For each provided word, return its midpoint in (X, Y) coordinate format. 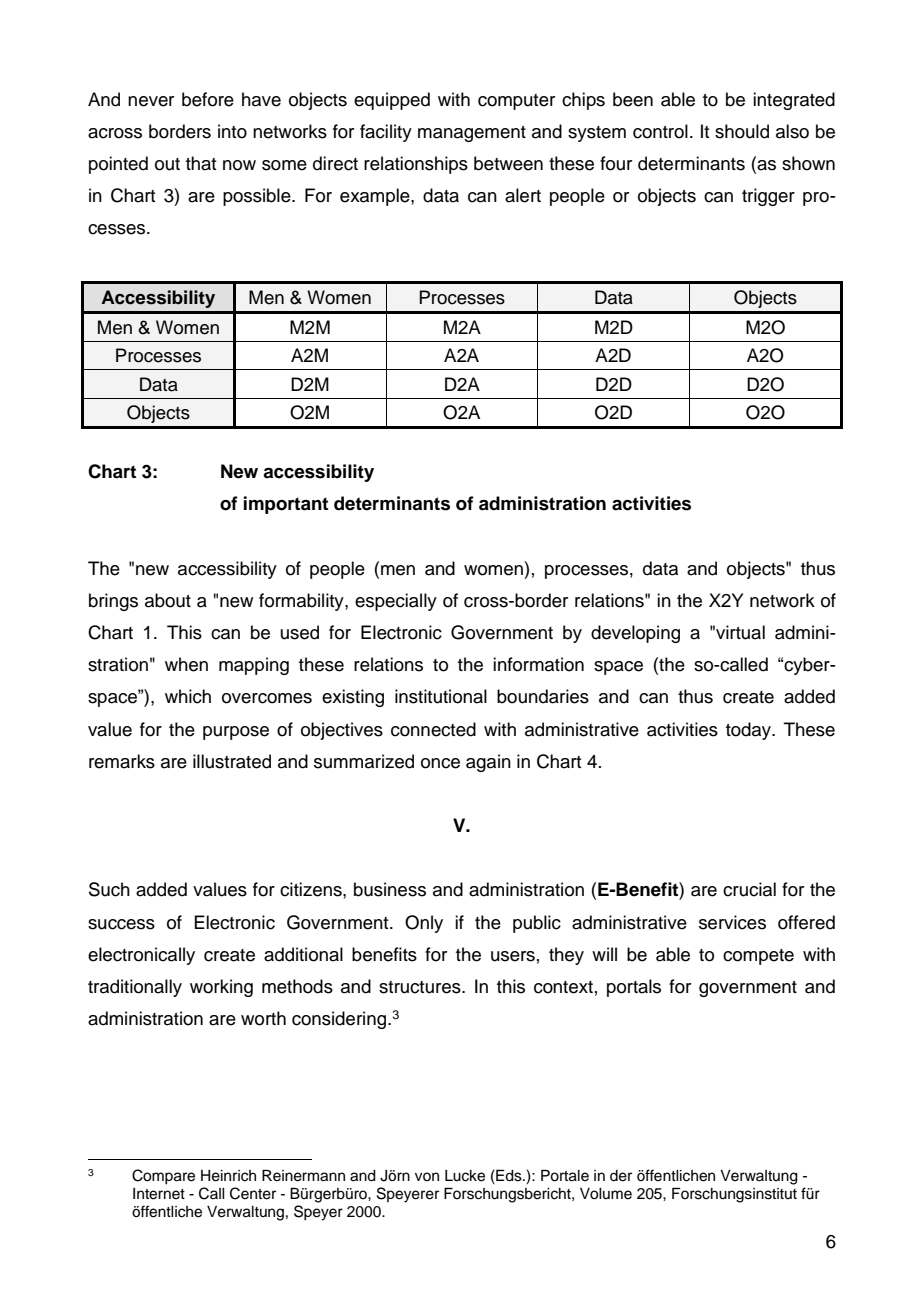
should (742, 131)
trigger (768, 197)
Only (424, 924)
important (286, 505)
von (427, 1176)
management (472, 134)
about (168, 600)
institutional (441, 696)
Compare (163, 1177)
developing (635, 634)
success (121, 924)
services (732, 922)
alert (523, 195)
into (232, 131)
